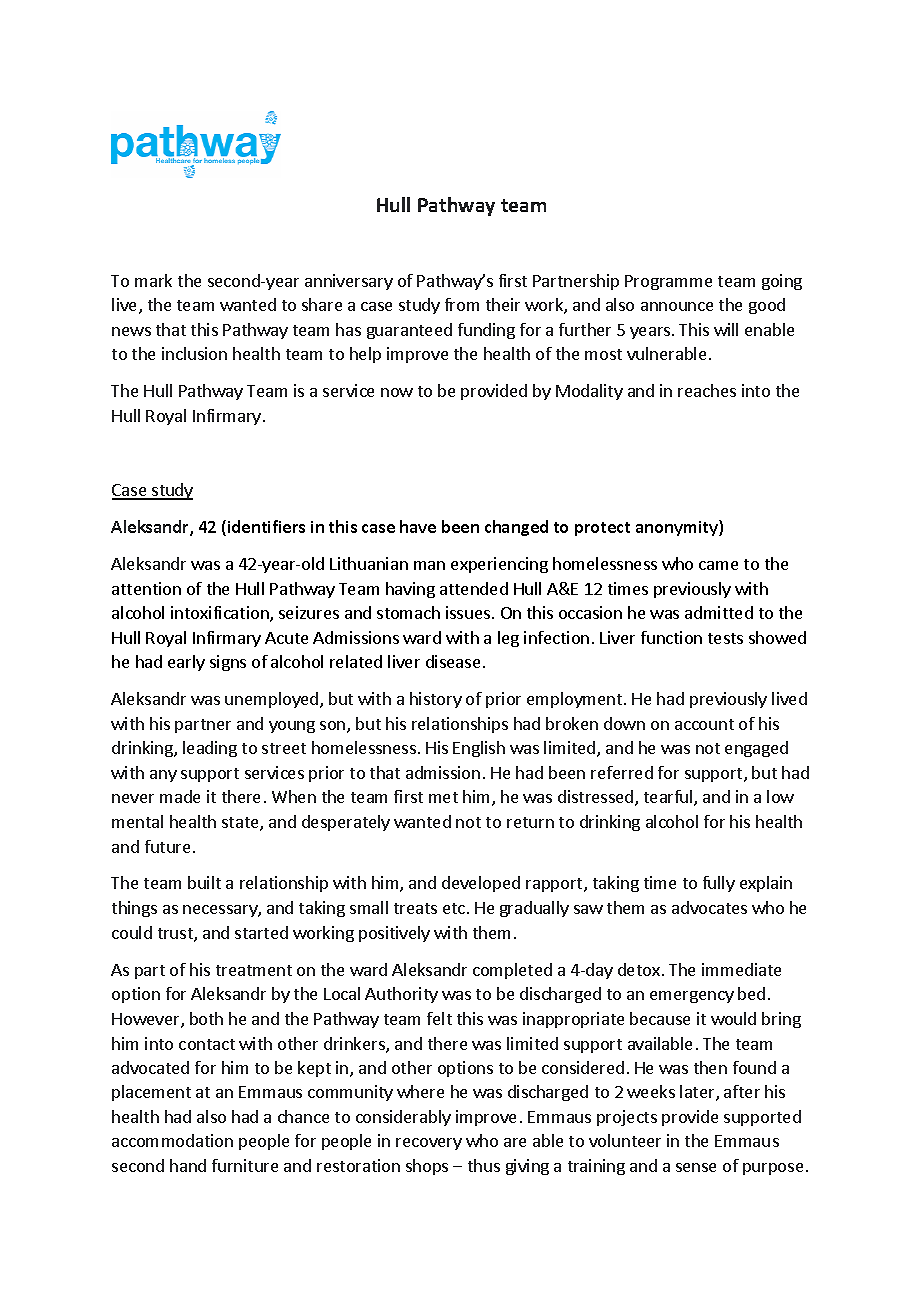 The image size is (924, 1308). I want to click on recovery, so click(429, 1144).
